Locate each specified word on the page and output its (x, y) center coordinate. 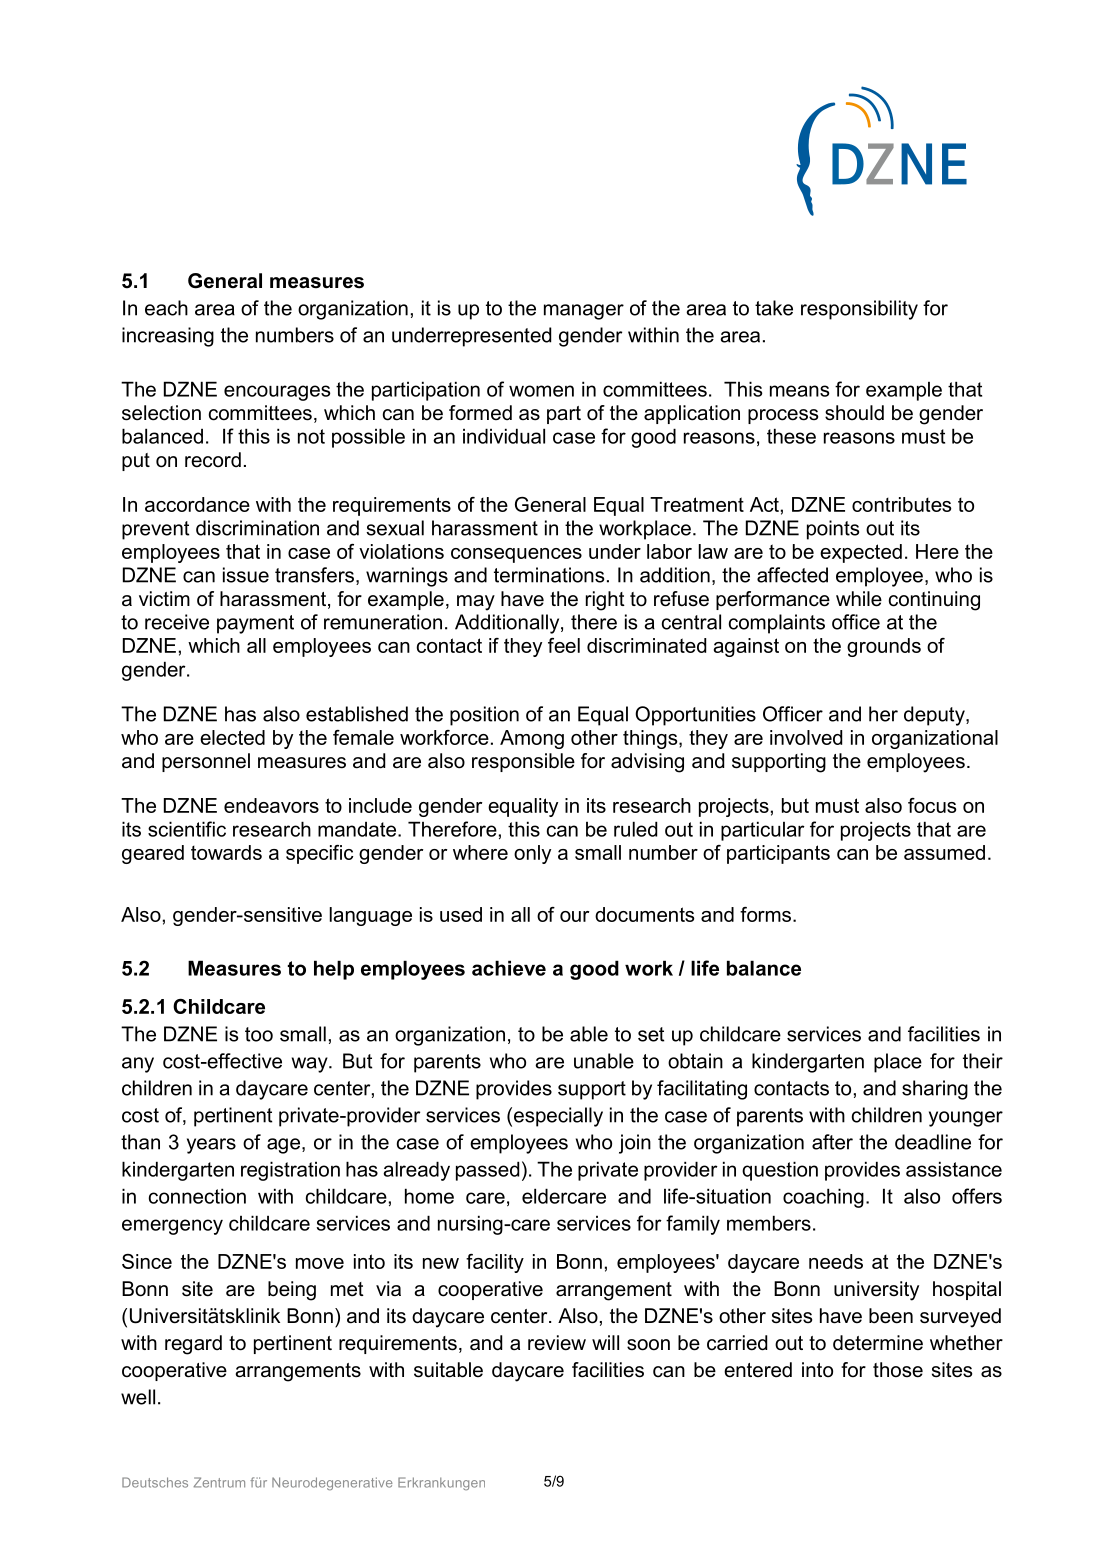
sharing (935, 1090)
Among (532, 739)
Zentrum (219, 1482)
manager (584, 312)
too (259, 1034)
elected (232, 737)
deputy (935, 716)
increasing (168, 337)
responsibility (859, 310)
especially (558, 1117)
